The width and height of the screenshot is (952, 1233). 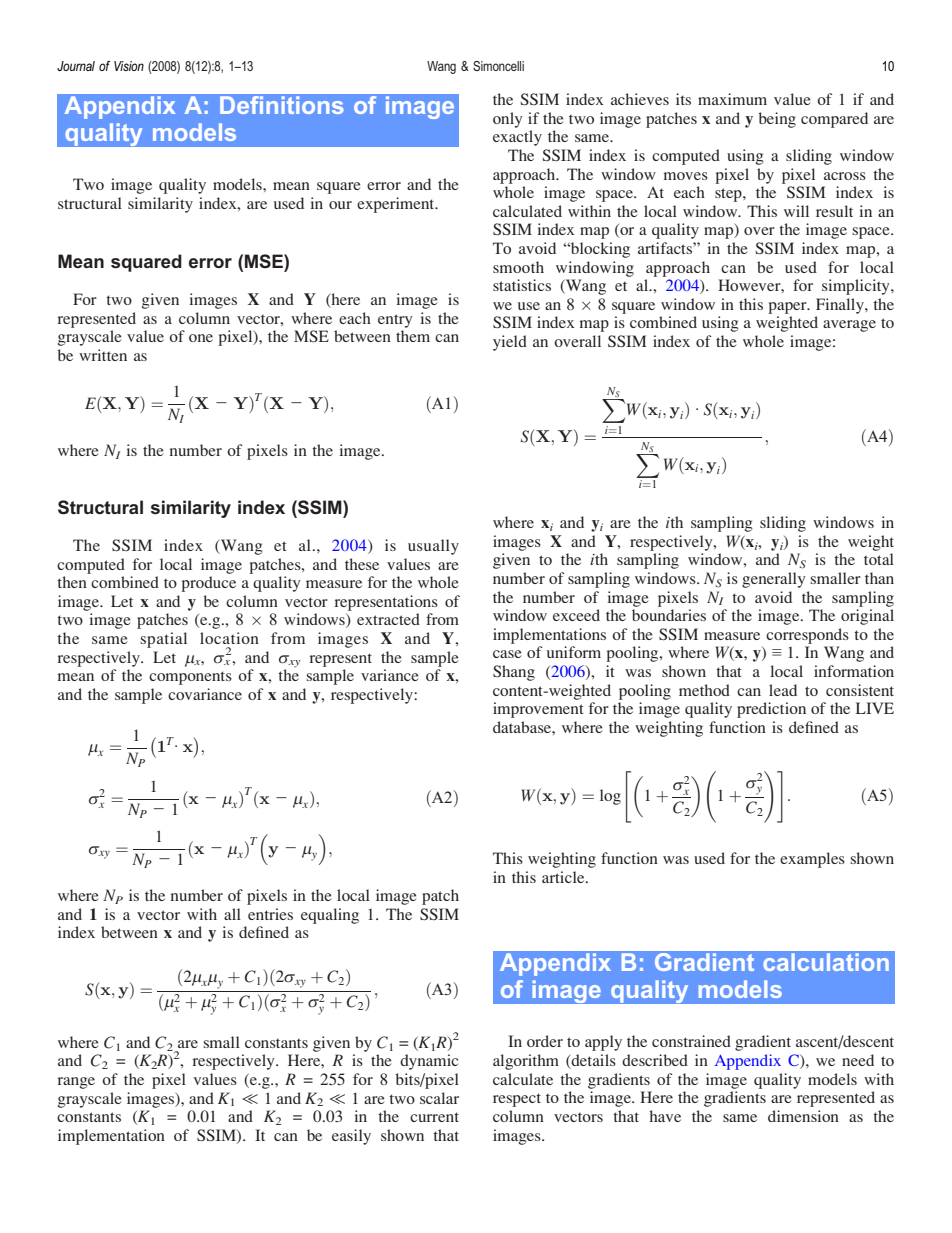 I want to click on prediction, so click(x=771, y=710).
